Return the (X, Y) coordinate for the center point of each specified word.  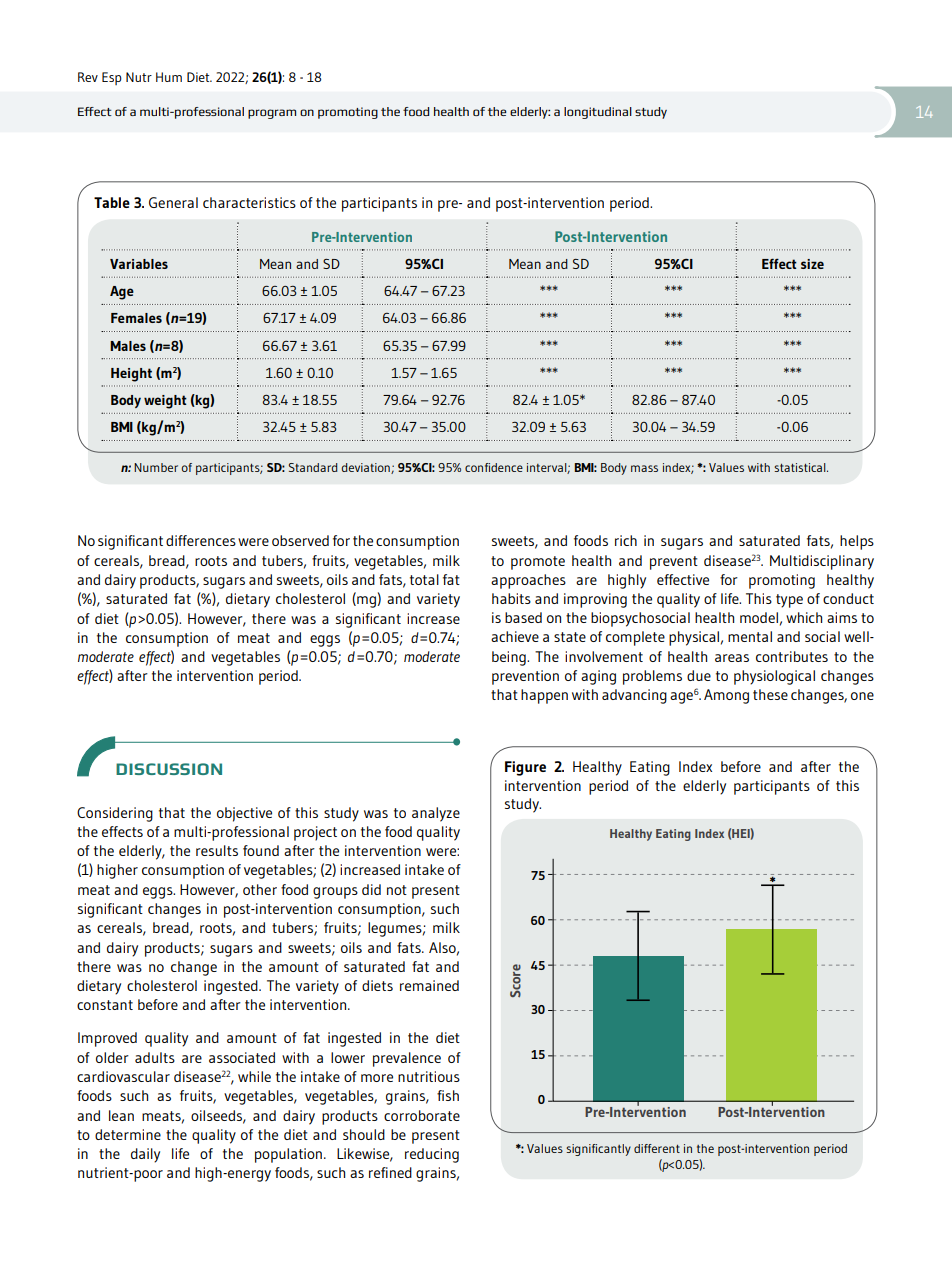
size (812, 264)
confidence (494, 467)
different (657, 1148)
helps (857, 542)
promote (538, 563)
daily (145, 1155)
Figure (525, 768)
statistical (801, 467)
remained (429, 985)
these (770, 694)
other (260, 889)
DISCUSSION (169, 769)
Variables (139, 264)
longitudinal (598, 113)
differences (201, 540)
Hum (169, 77)
